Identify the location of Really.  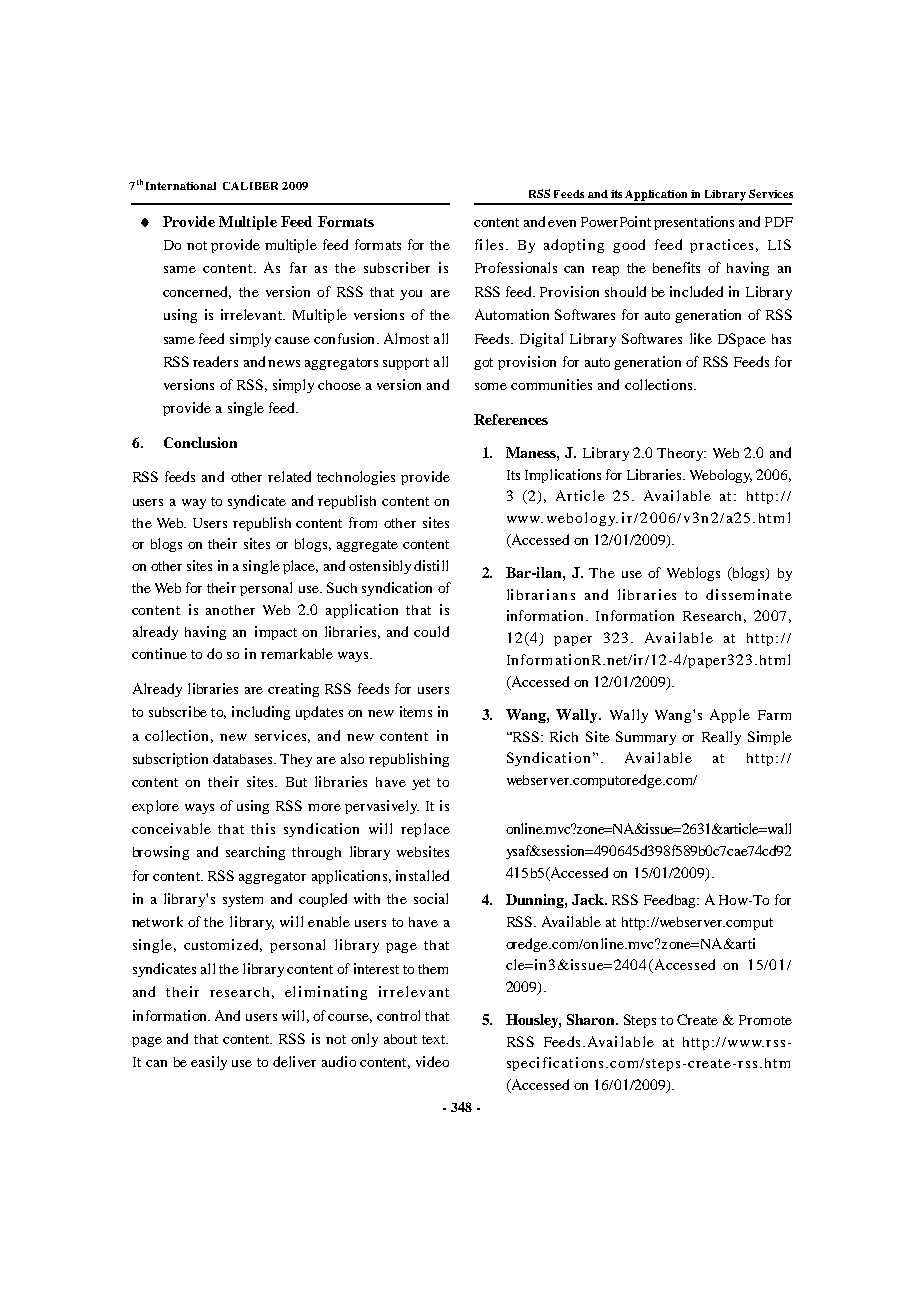
(721, 738).
